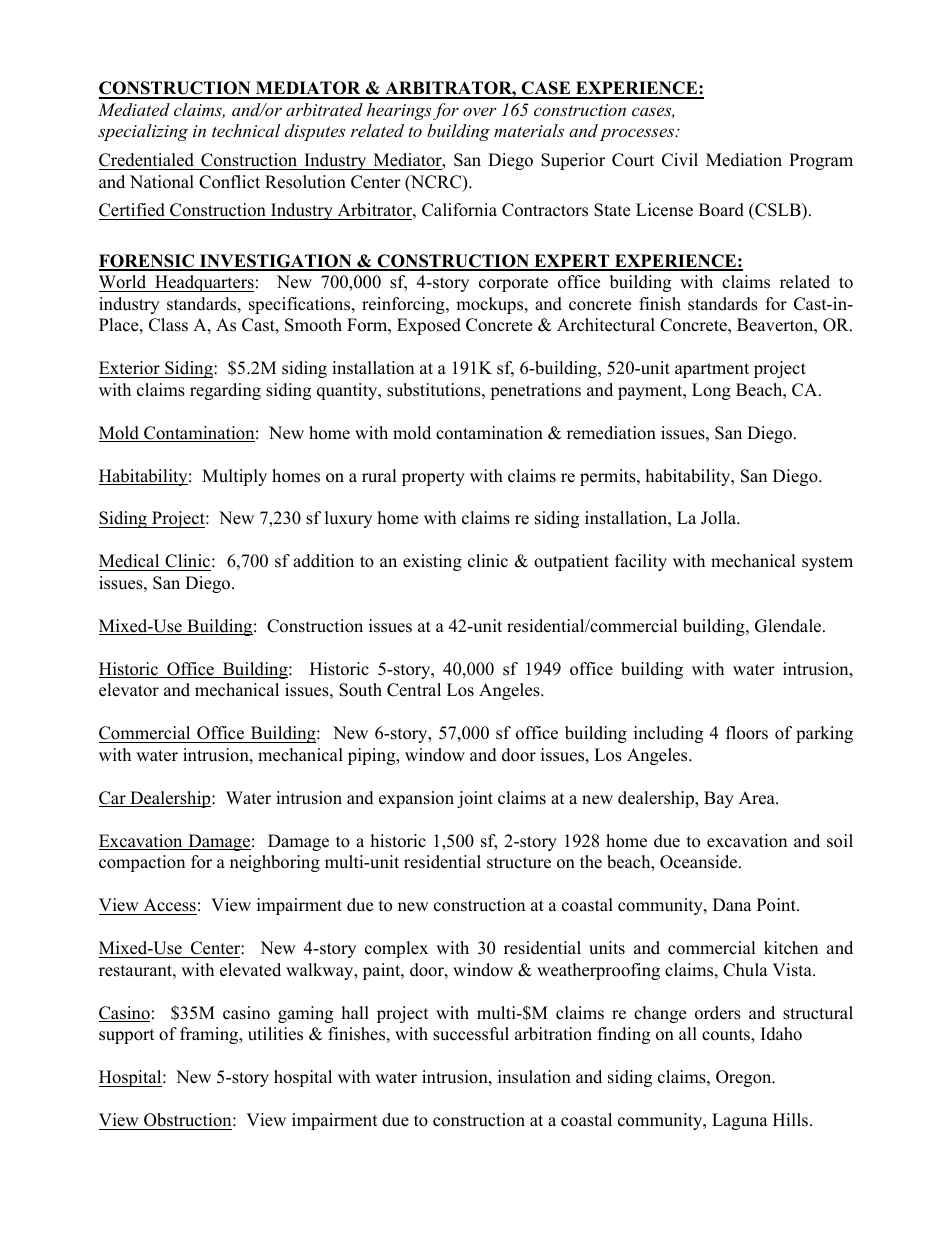 The width and height of the screenshot is (952, 1233). I want to click on property, so click(433, 478).
